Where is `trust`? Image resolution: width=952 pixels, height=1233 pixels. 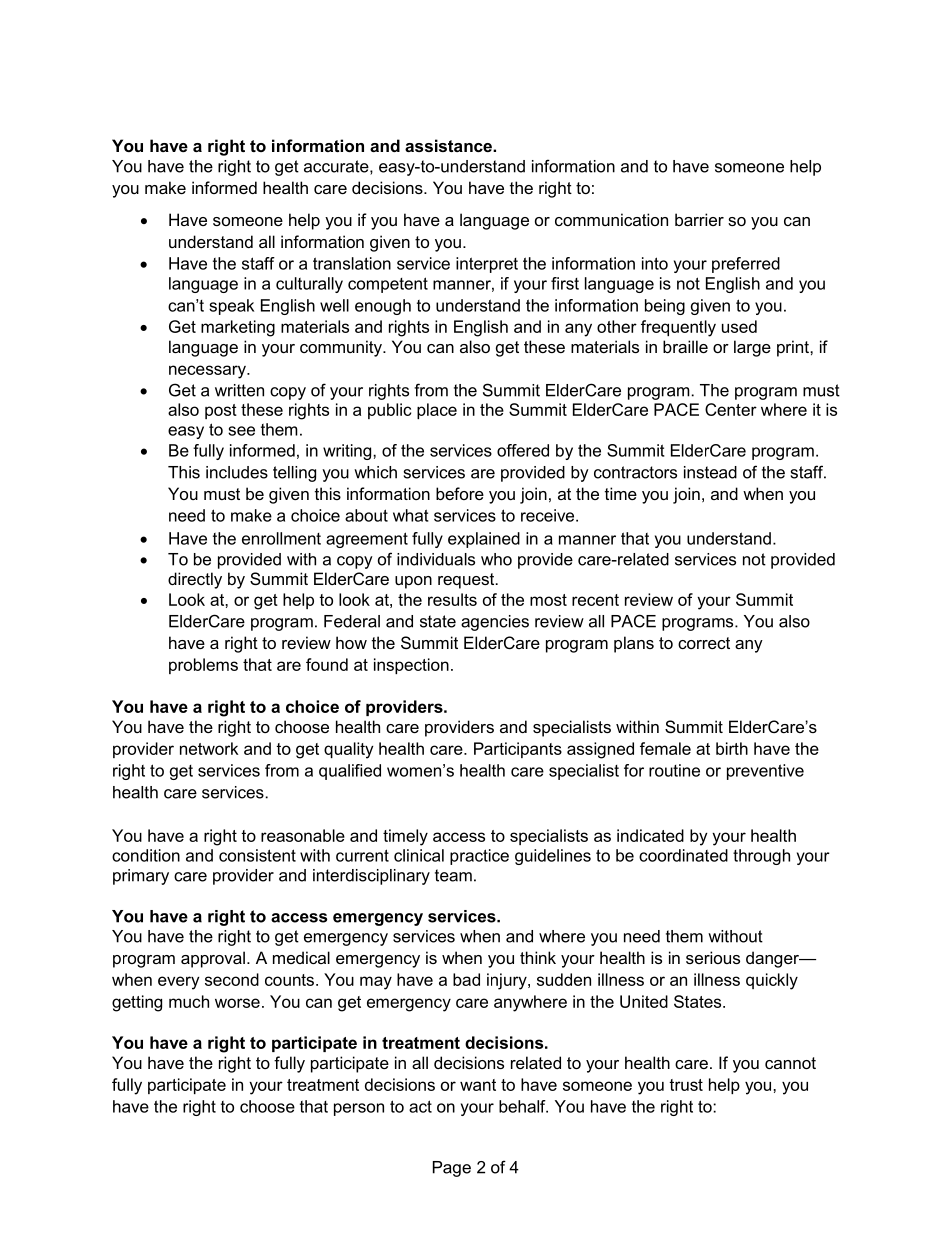 trust is located at coordinates (686, 1085).
